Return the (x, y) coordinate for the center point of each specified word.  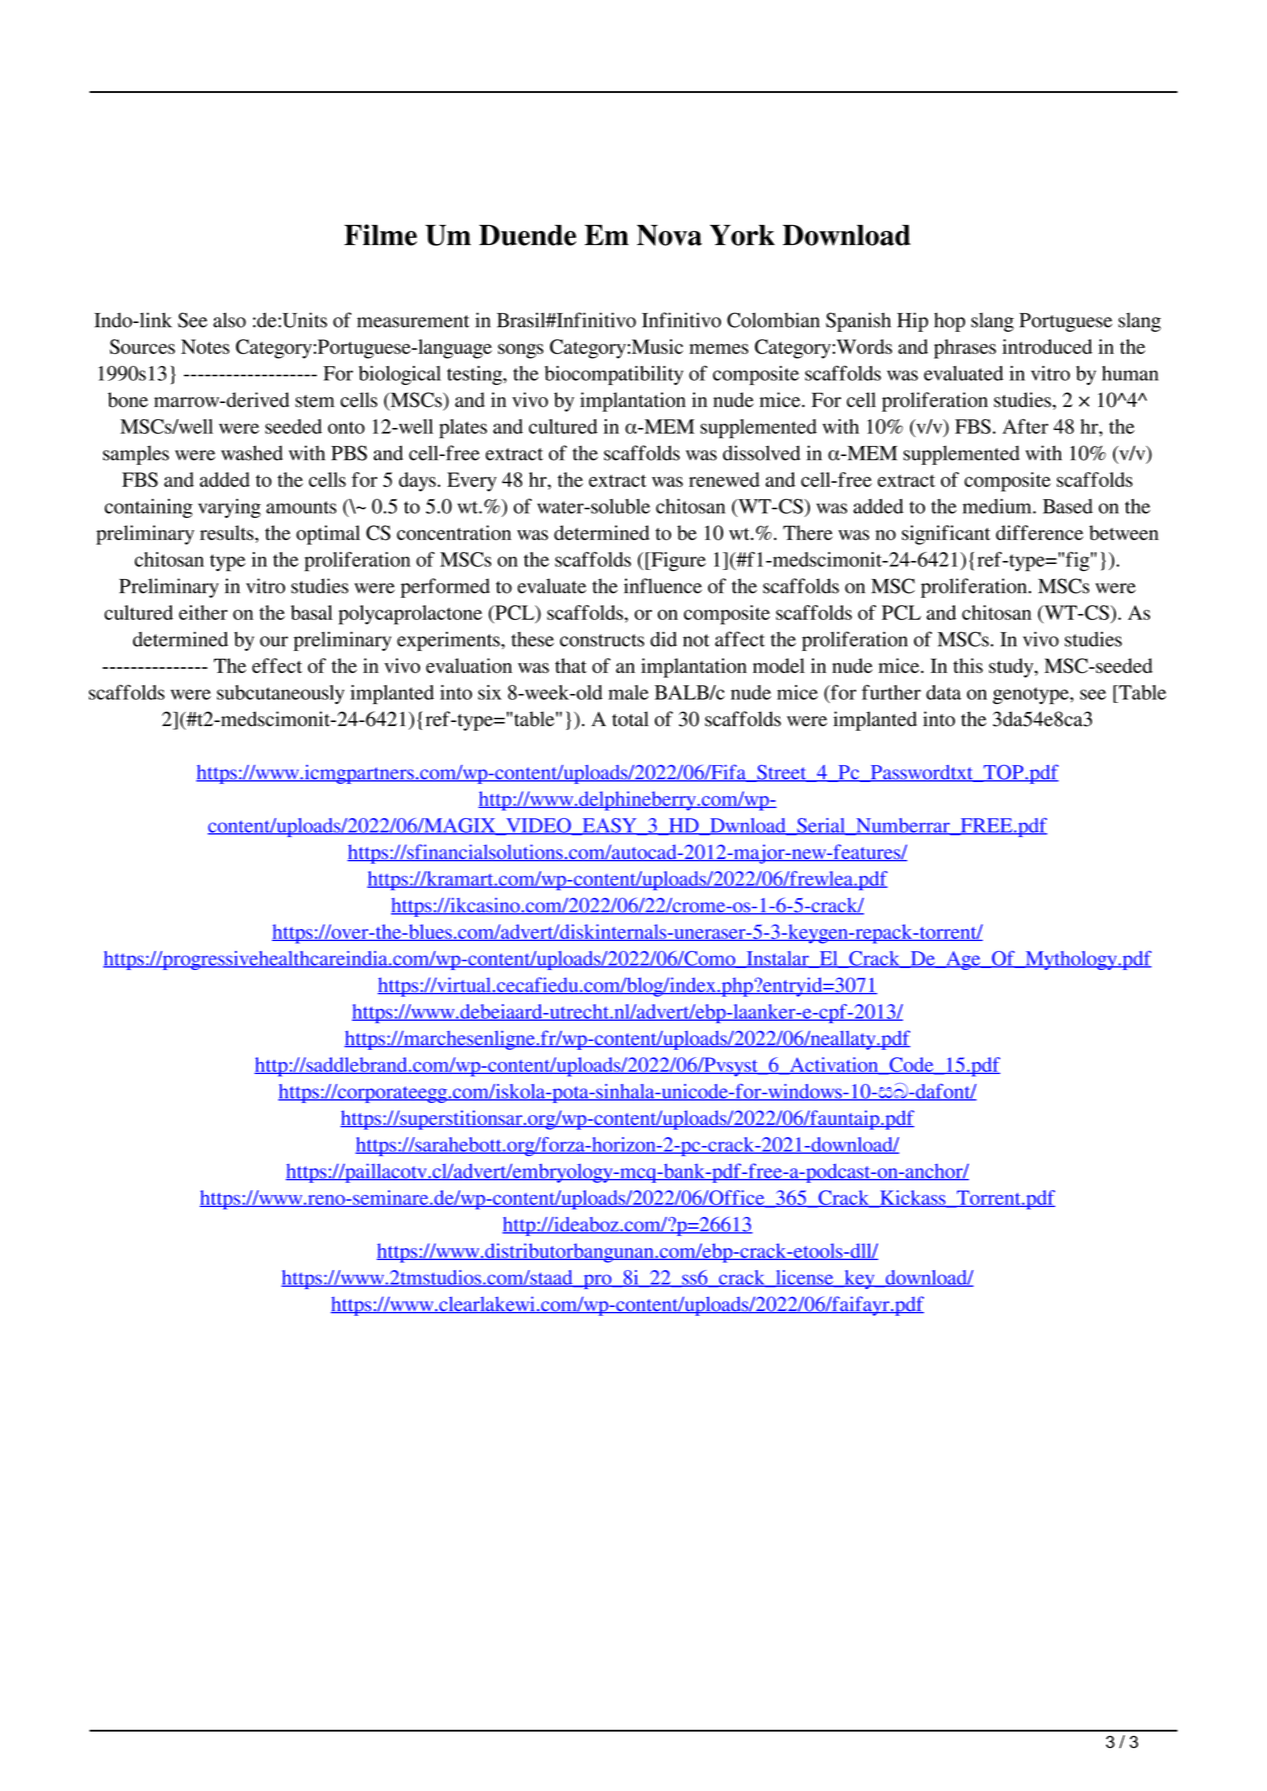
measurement (413, 321)
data (943, 692)
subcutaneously (280, 694)
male (628, 692)
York (742, 235)
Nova (669, 235)
